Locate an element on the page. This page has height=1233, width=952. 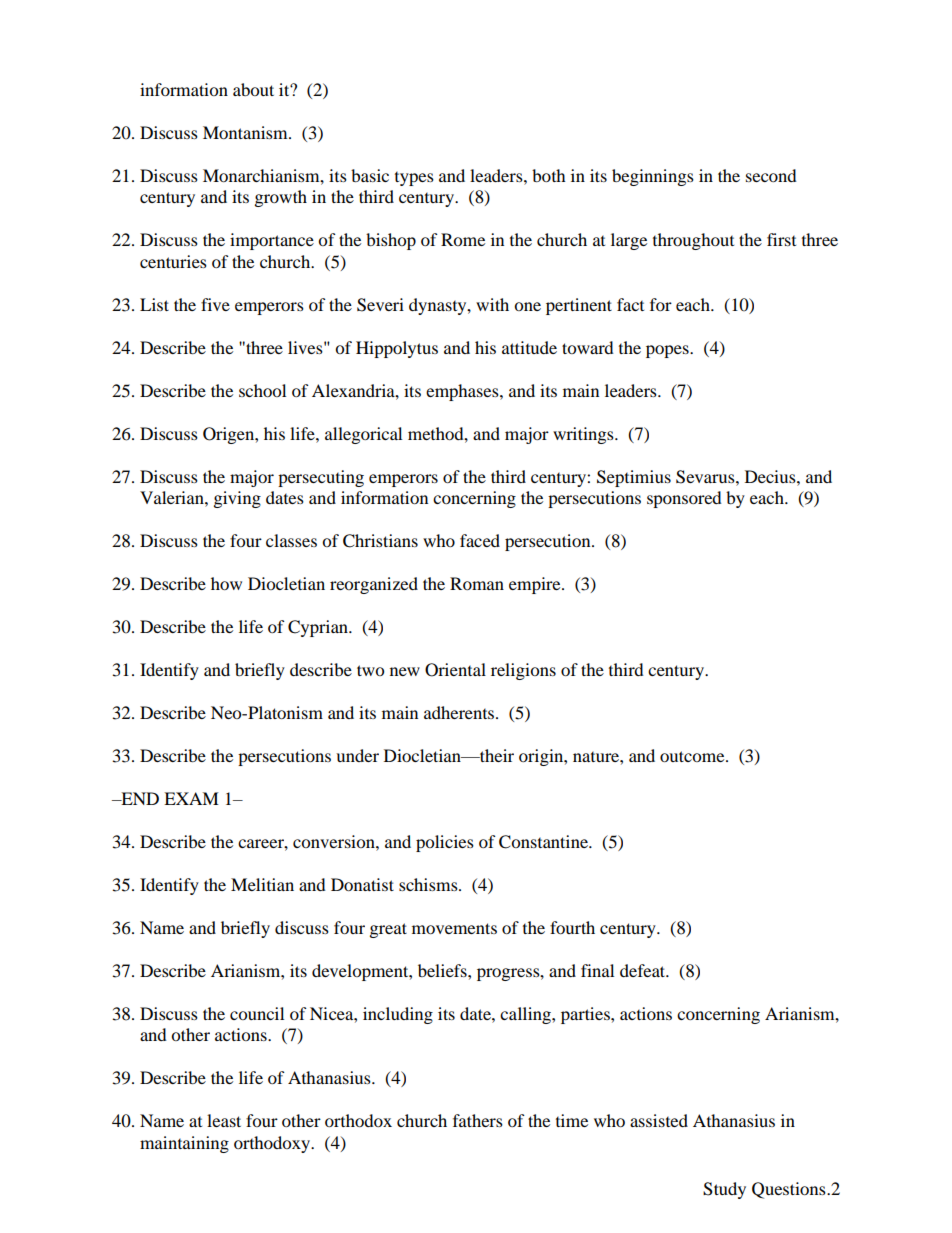
Oriental is located at coordinates (455, 670).
